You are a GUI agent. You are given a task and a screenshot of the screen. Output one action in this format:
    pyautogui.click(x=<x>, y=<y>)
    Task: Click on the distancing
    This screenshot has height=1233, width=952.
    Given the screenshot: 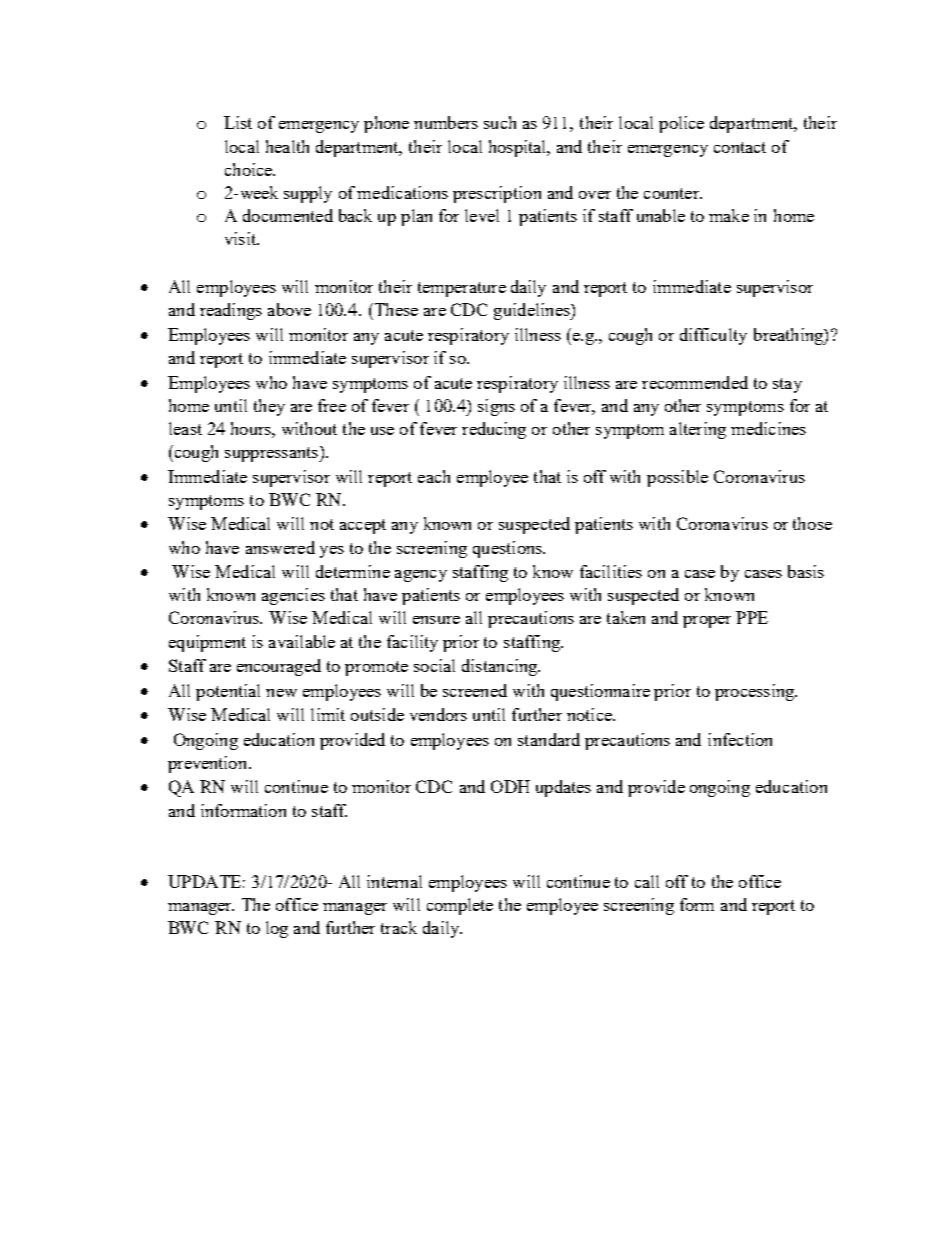 What is the action you would take?
    pyautogui.click(x=501, y=667)
